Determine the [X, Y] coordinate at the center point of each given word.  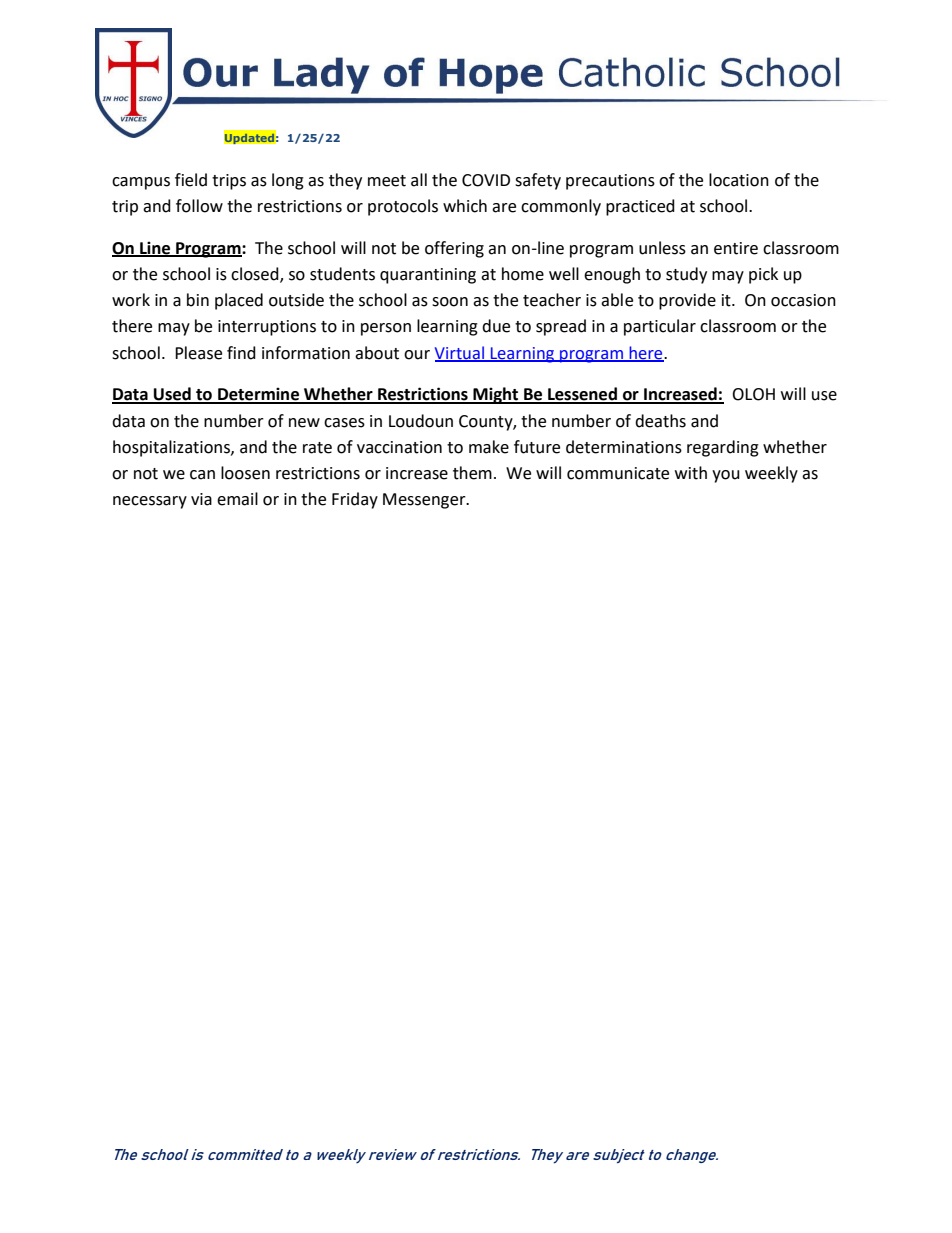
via [201, 499]
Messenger [425, 501]
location [739, 180]
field [191, 180]
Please [198, 353]
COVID [486, 180]
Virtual [460, 353]
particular [660, 327]
